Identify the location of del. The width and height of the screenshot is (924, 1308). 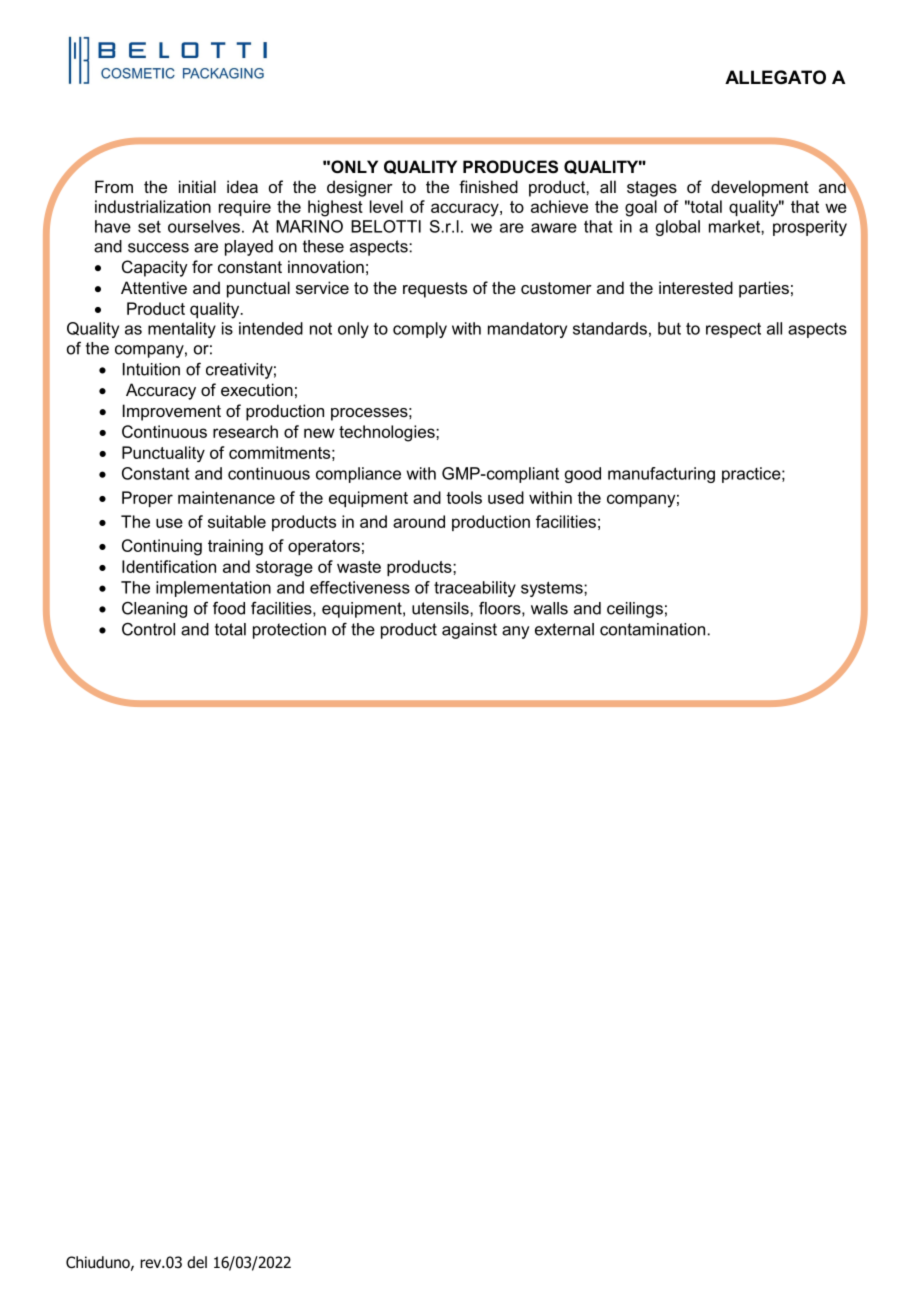
(197, 1262).
